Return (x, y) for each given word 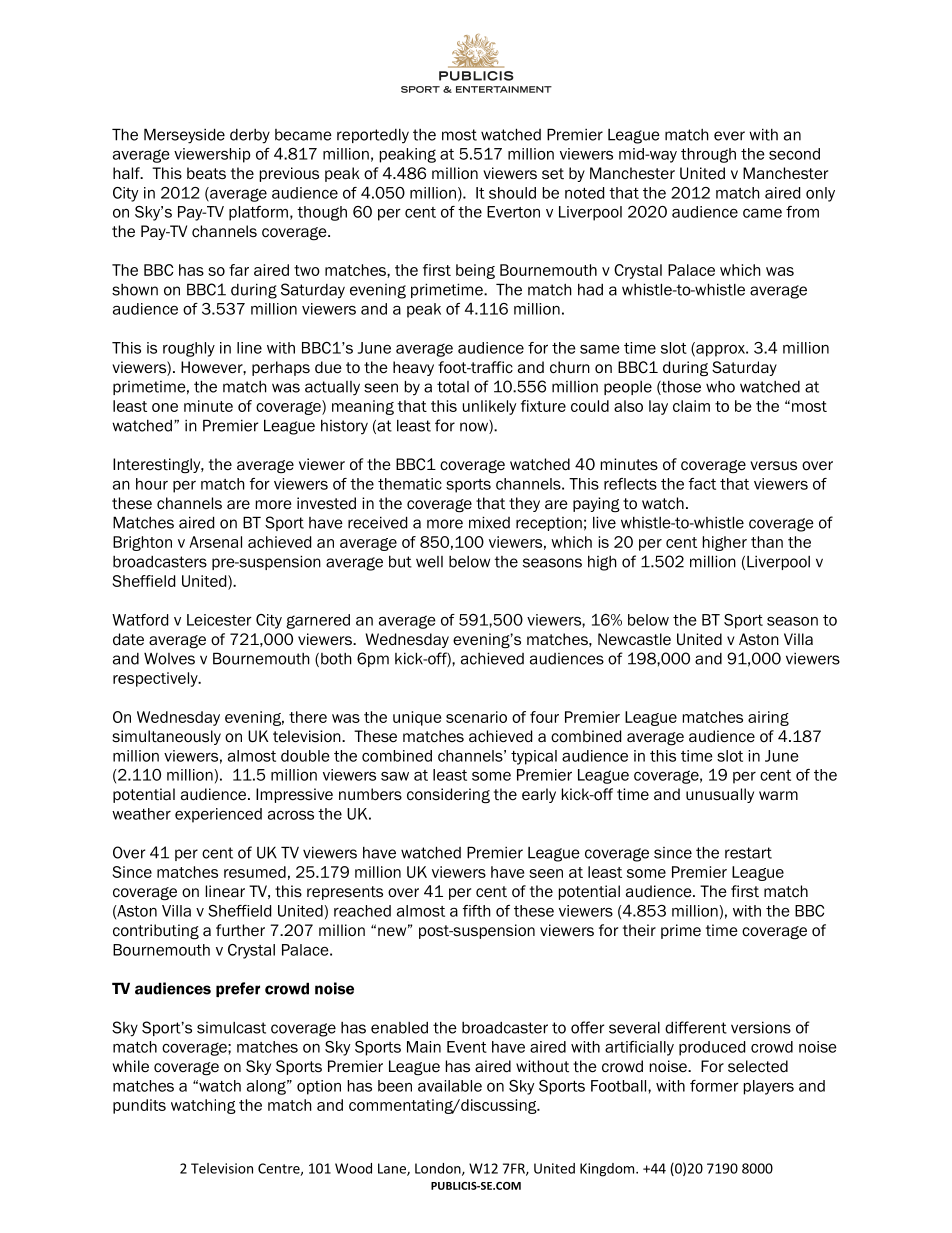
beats (206, 173)
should (512, 193)
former (714, 1086)
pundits (139, 1106)
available (450, 1086)
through (708, 155)
